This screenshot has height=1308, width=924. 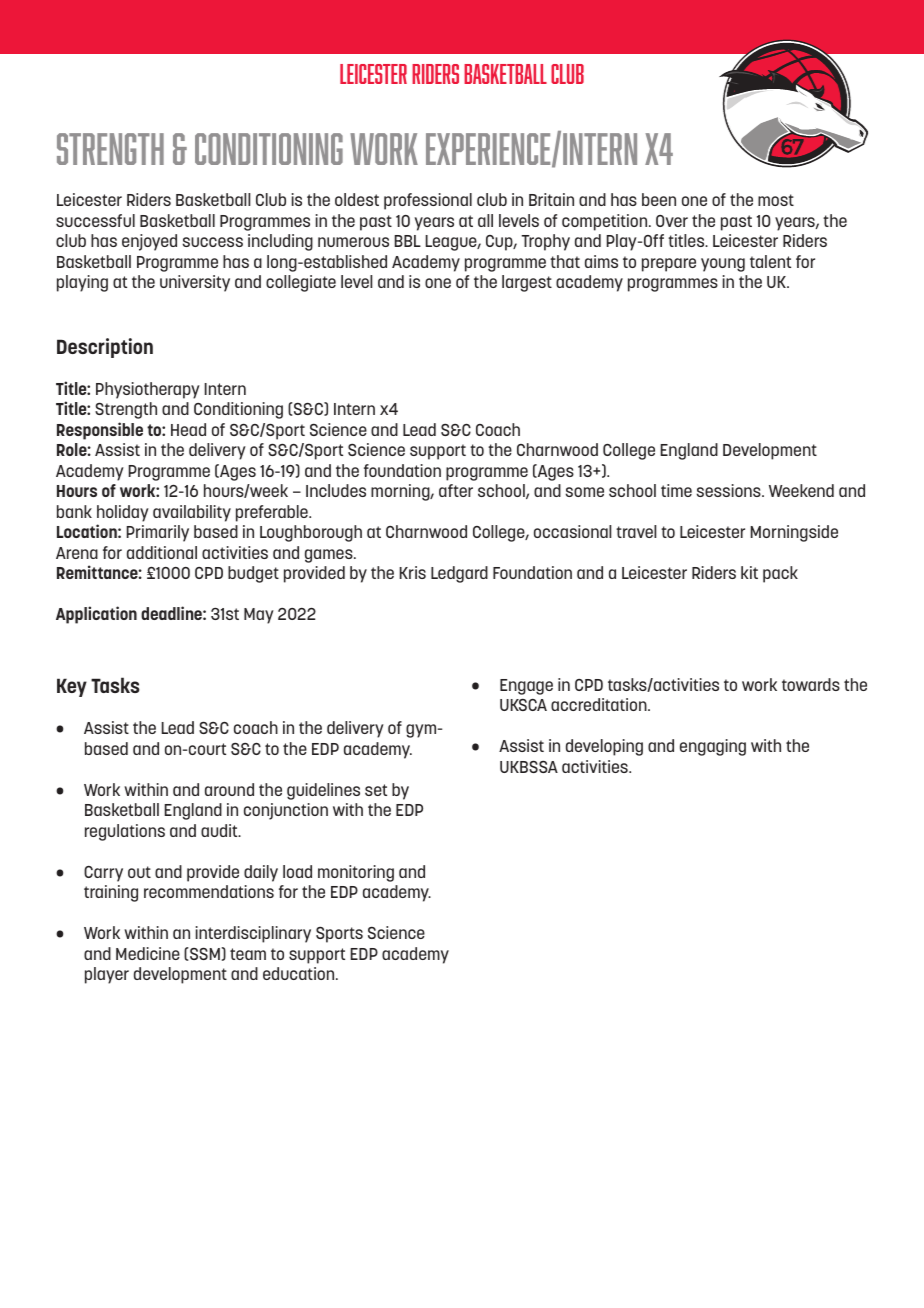 What do you see at coordinates (713, 747) in the screenshot?
I see `engaging` at bounding box center [713, 747].
